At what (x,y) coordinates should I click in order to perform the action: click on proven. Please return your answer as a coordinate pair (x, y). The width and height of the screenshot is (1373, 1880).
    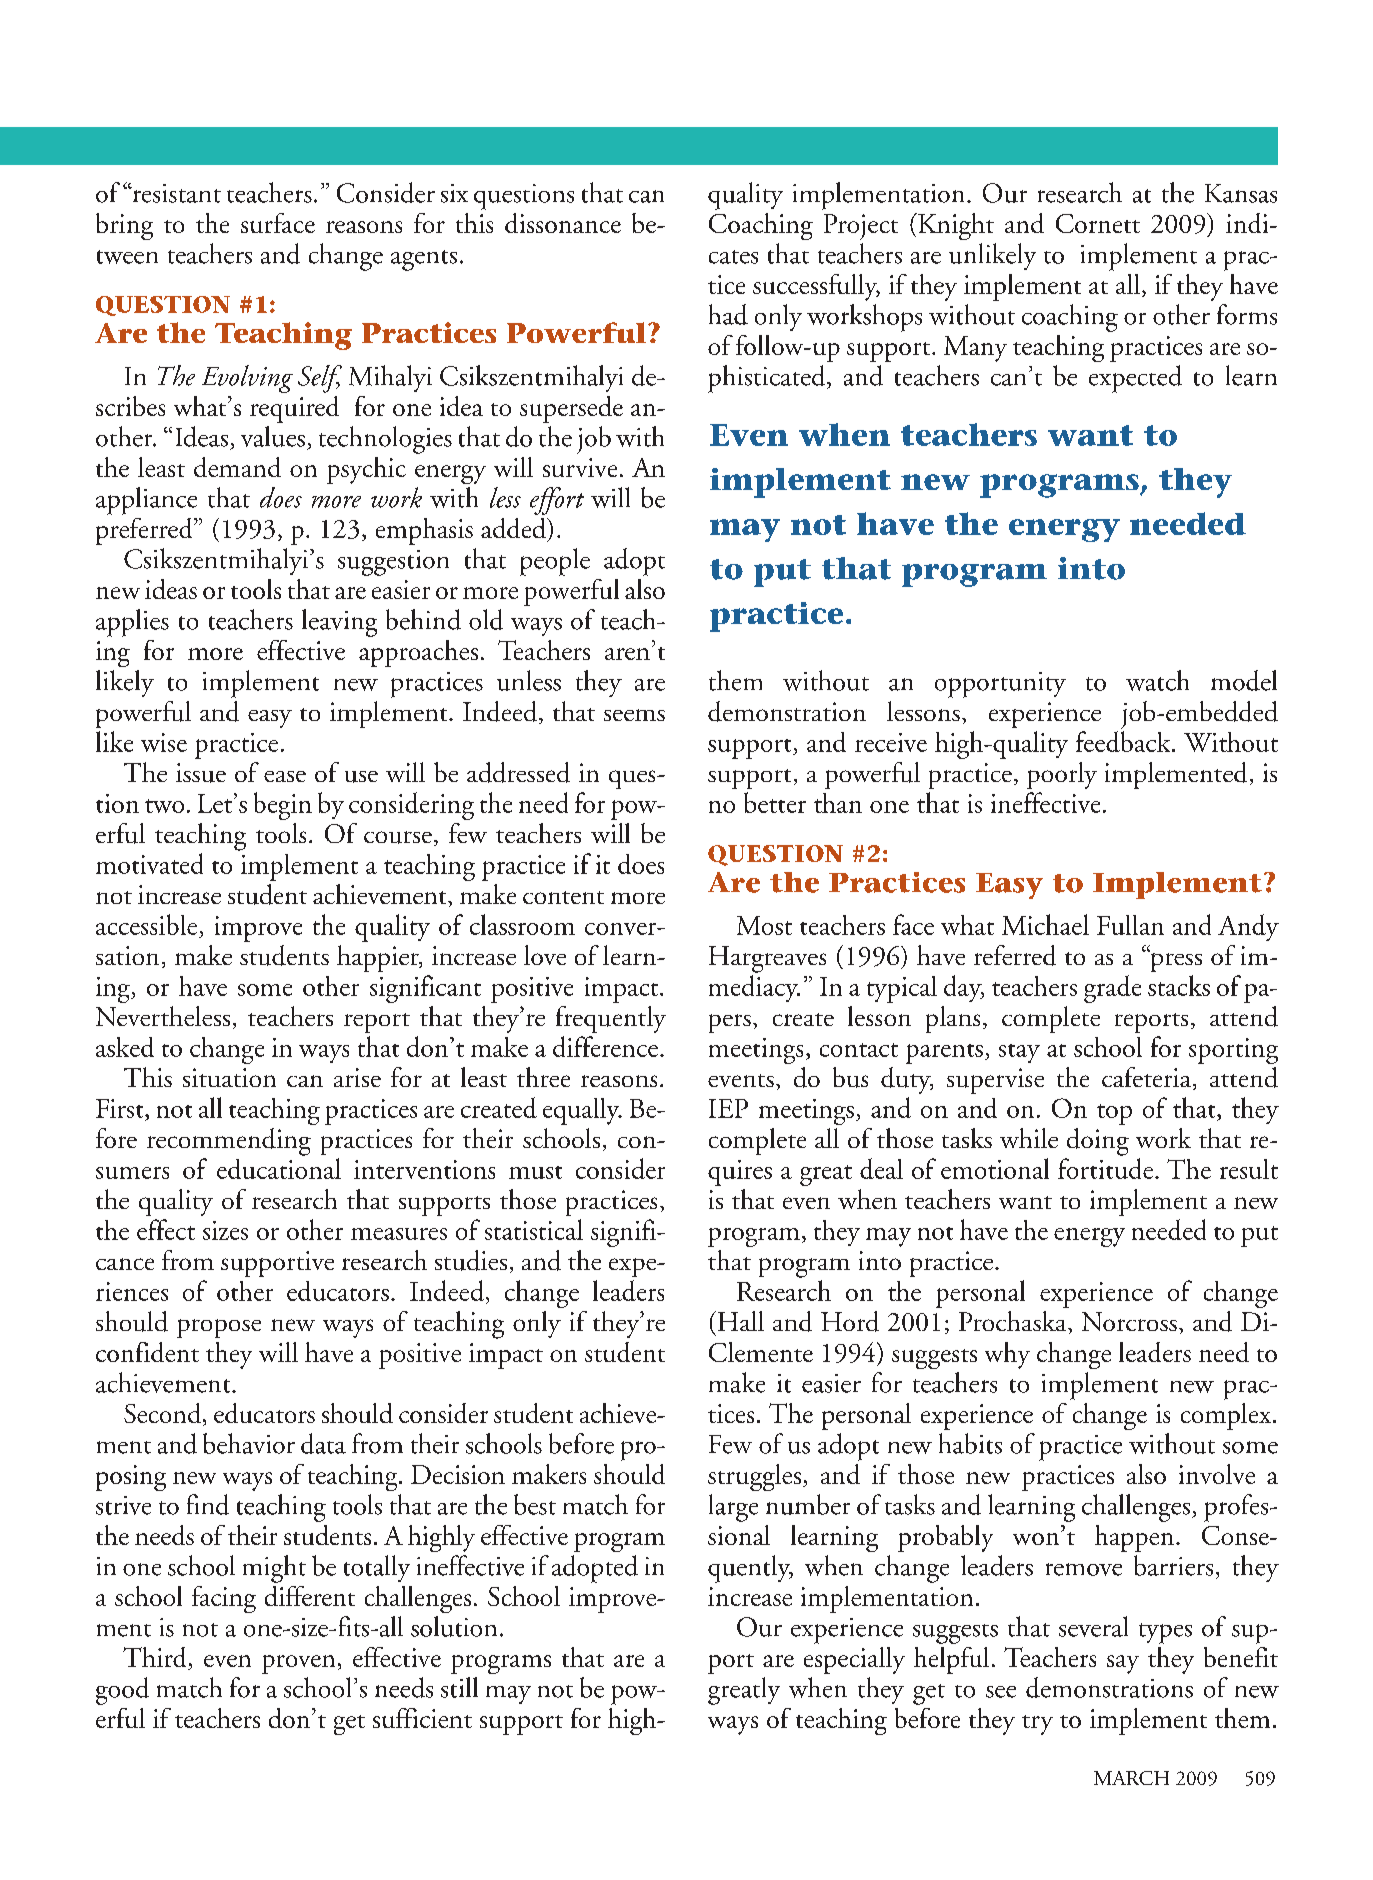
    Looking at the image, I should click on (298, 1664).
